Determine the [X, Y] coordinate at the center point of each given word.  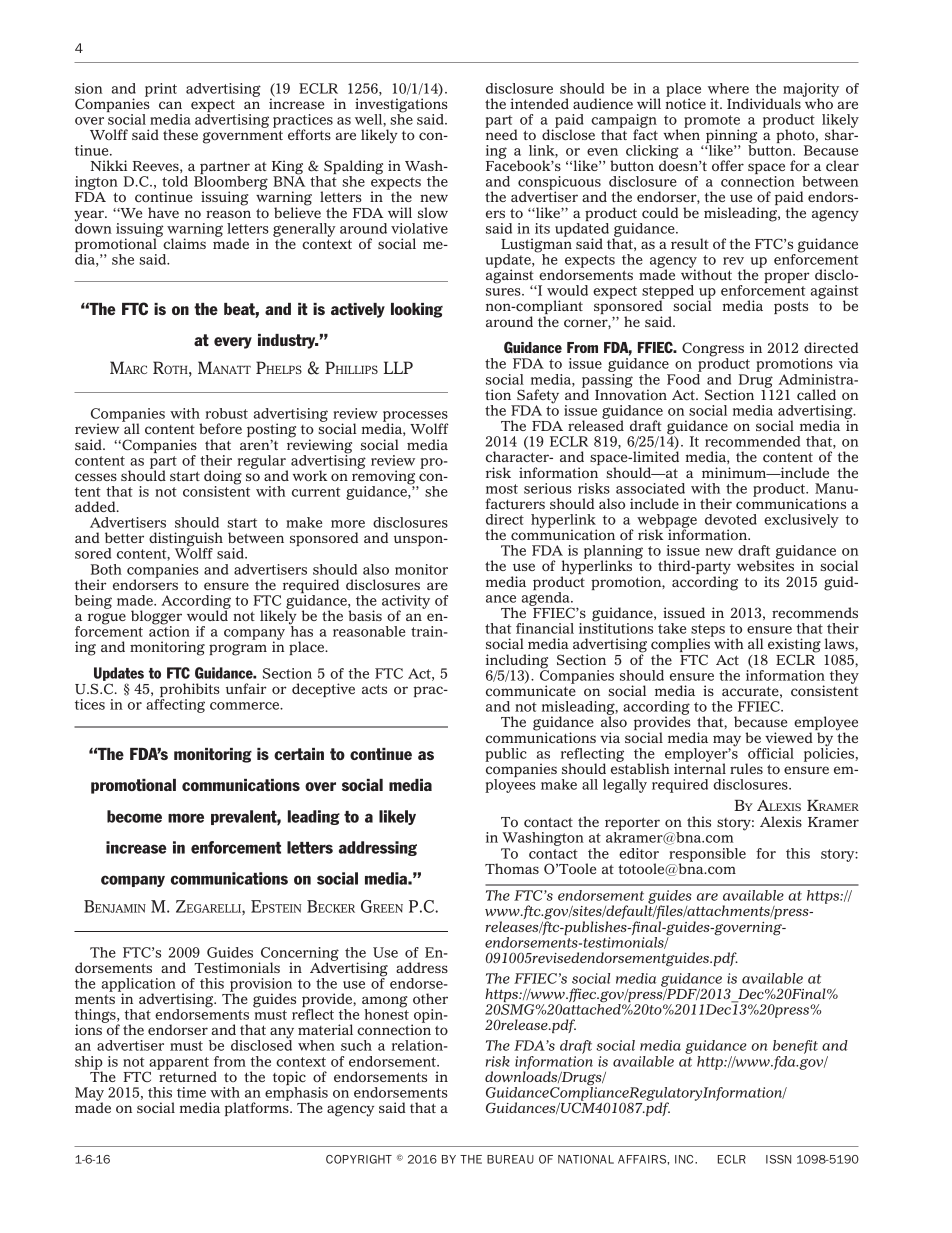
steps [707, 632]
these [180, 134]
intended [539, 103]
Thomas [512, 868]
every [233, 343]
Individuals [764, 103]
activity [406, 603]
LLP [398, 367]
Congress [713, 350]
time [191, 1092]
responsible [707, 856]
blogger [156, 618]
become [134, 816]
